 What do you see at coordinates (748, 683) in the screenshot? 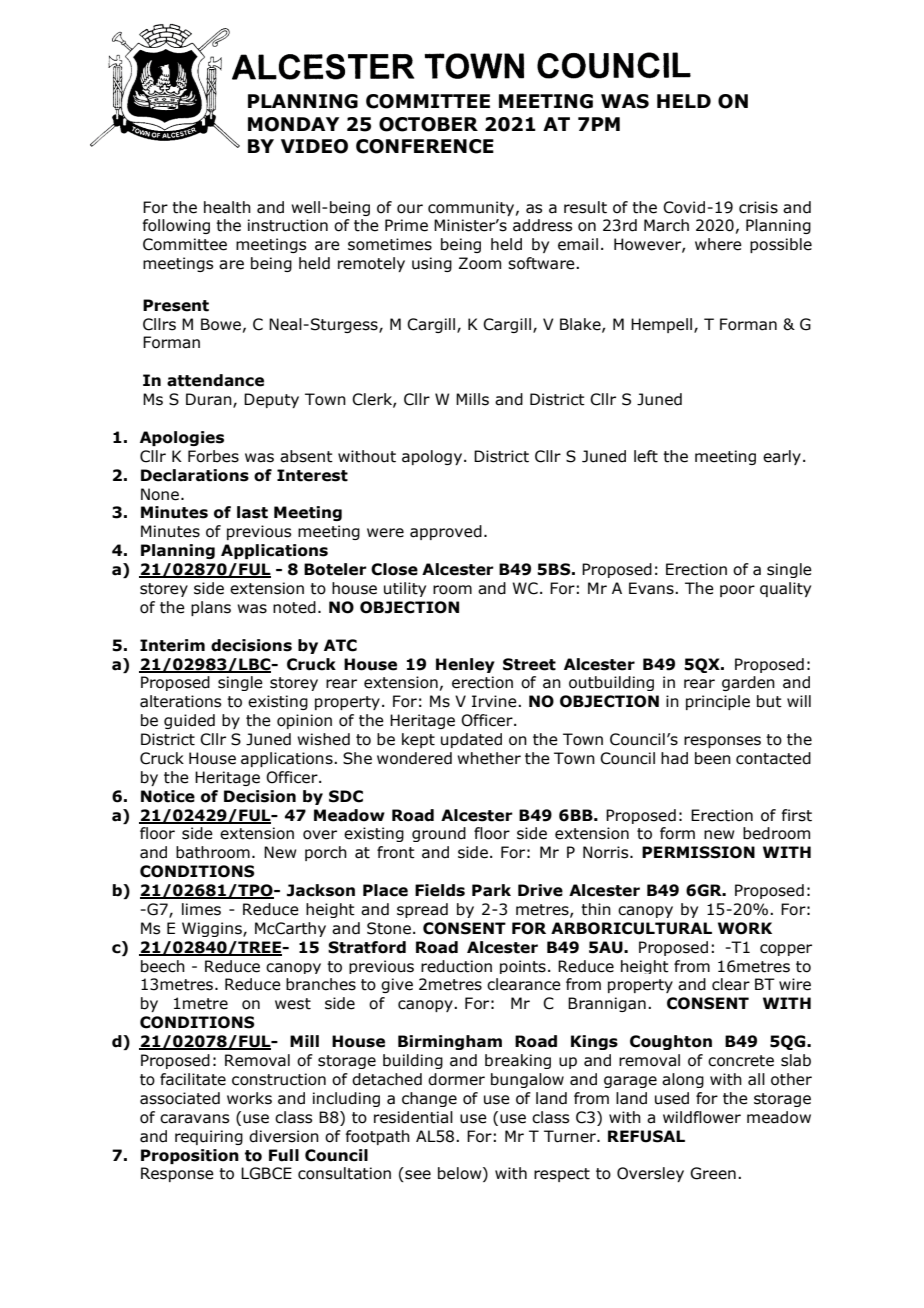
I see `garden` at bounding box center [748, 683].
